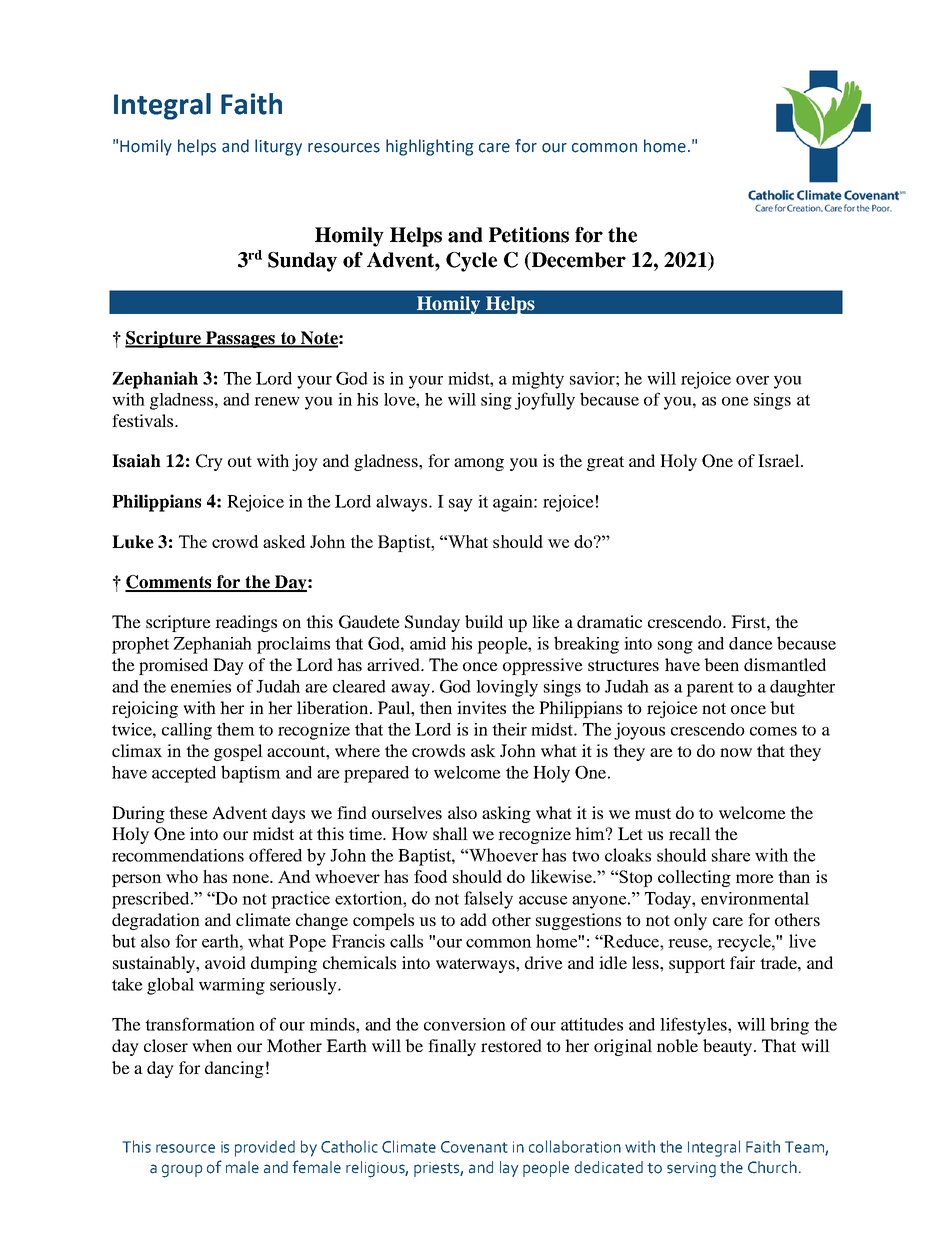 The image size is (952, 1233). What do you see at coordinates (577, 261) in the document?
I see `December` at bounding box center [577, 261].
